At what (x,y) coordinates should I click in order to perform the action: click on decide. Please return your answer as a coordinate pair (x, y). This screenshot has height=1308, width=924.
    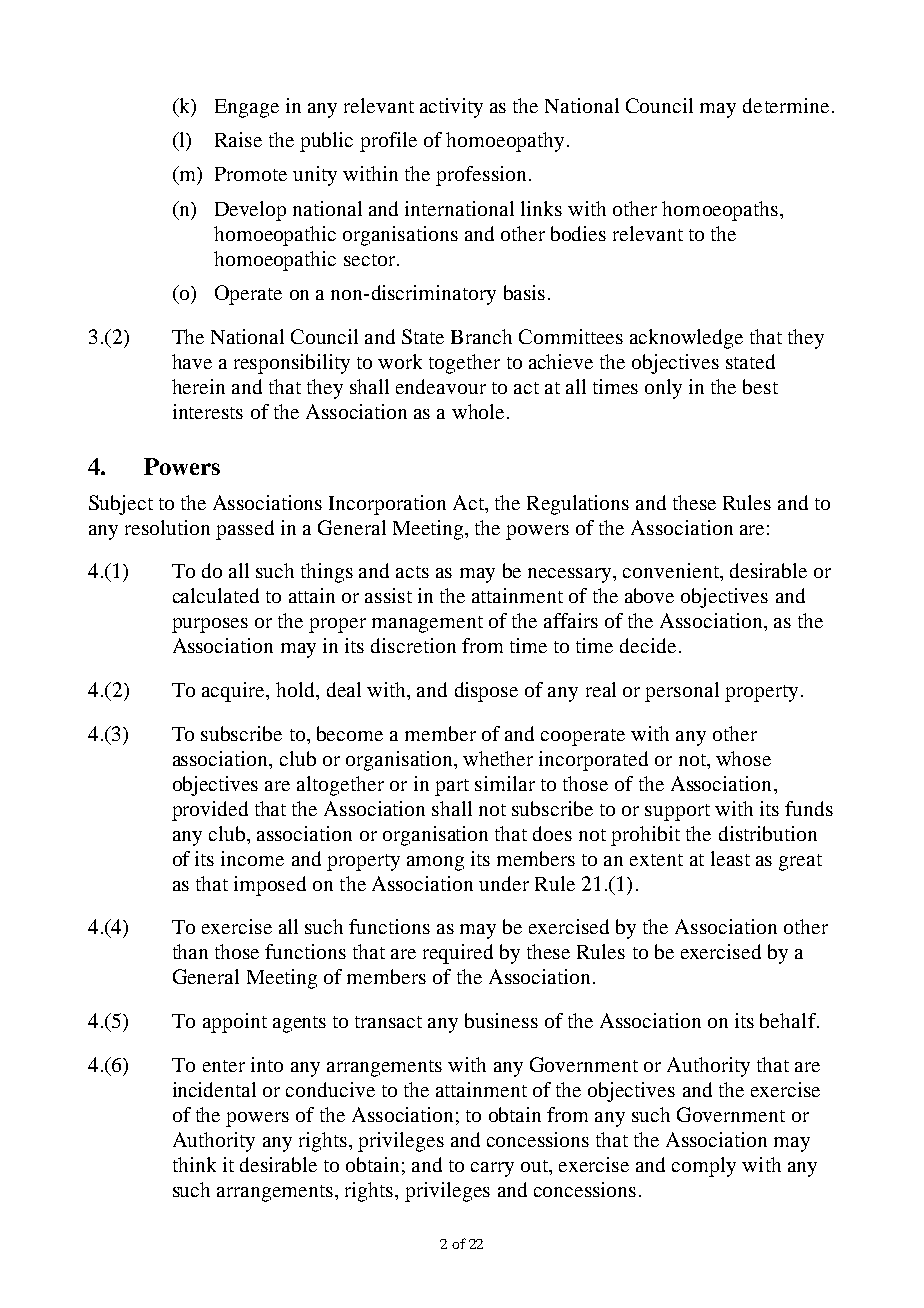
    Looking at the image, I should click on (648, 645).
